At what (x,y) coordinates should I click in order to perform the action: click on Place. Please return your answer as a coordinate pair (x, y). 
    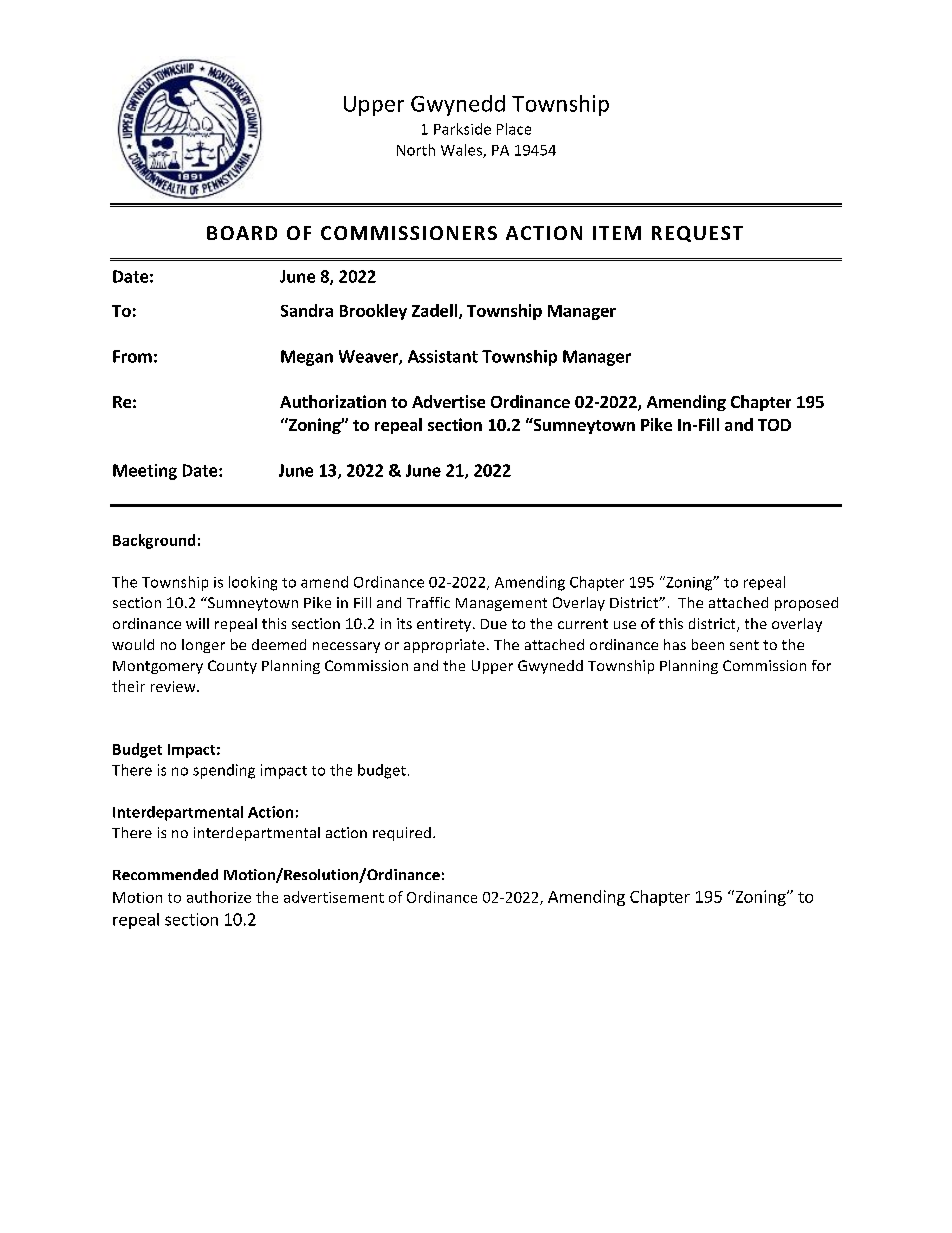
    Looking at the image, I should click on (514, 129).
